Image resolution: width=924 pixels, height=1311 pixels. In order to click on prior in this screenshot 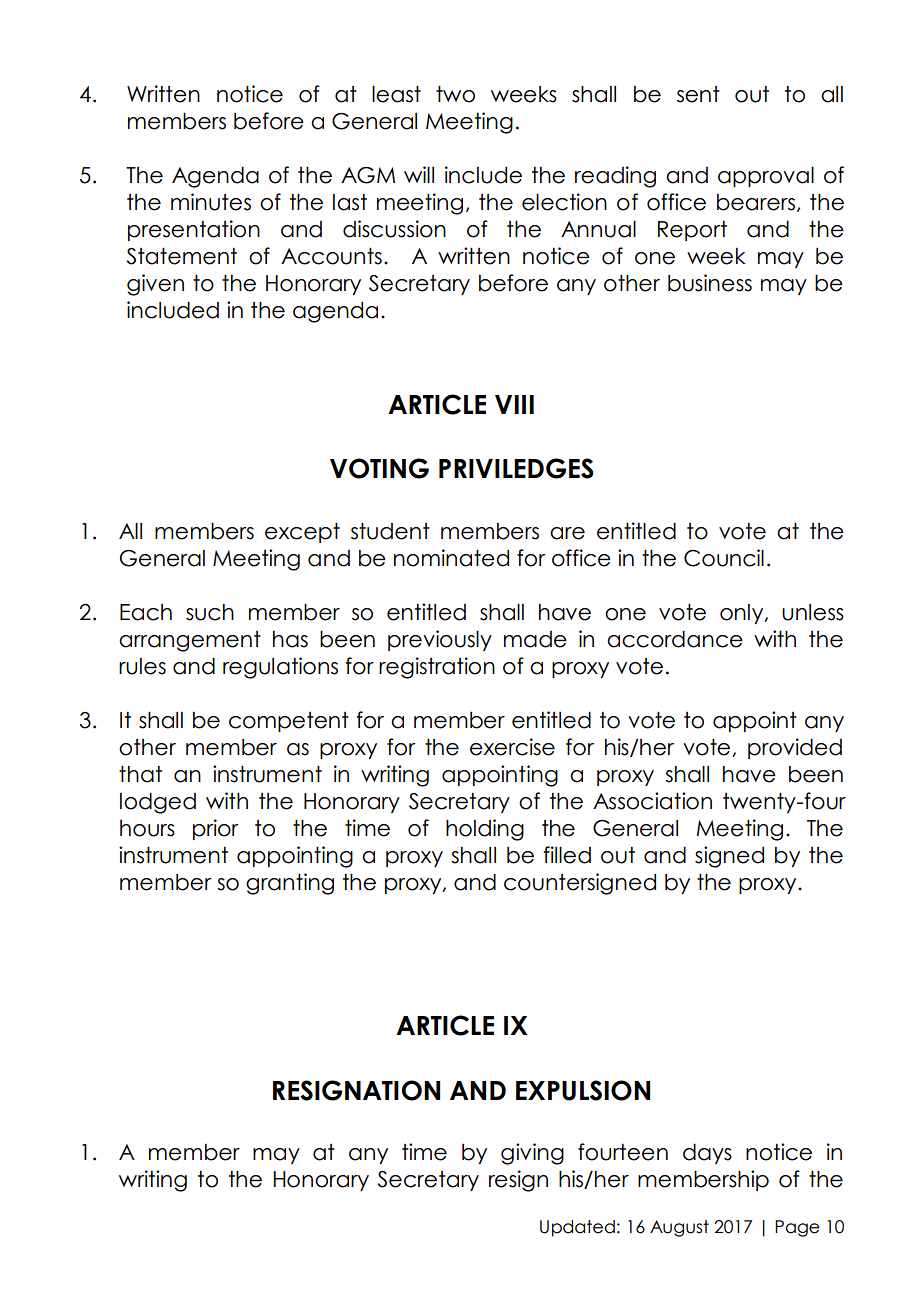, I will do `click(216, 829)`.
